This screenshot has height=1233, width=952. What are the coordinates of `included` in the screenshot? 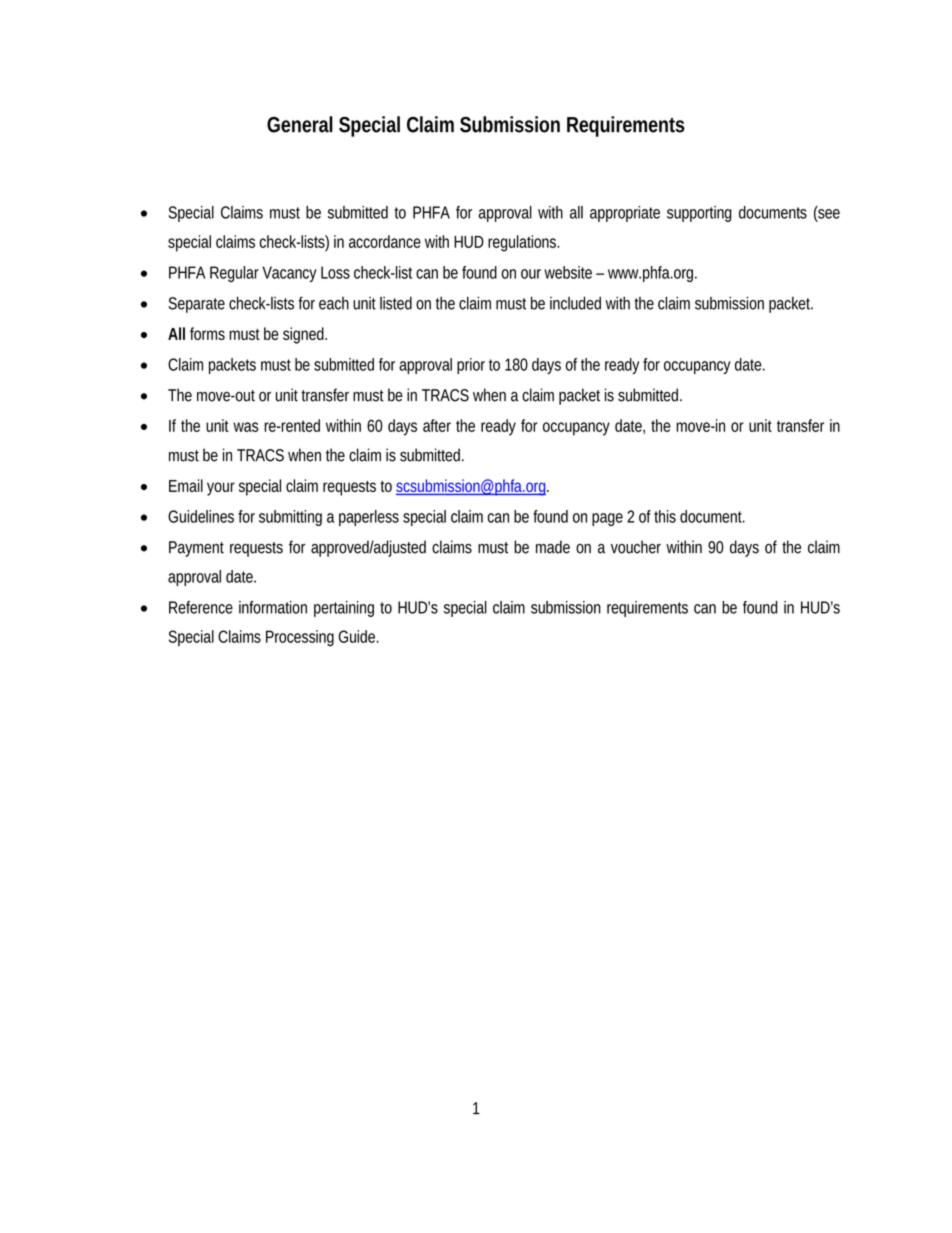 It's located at (575, 303).
